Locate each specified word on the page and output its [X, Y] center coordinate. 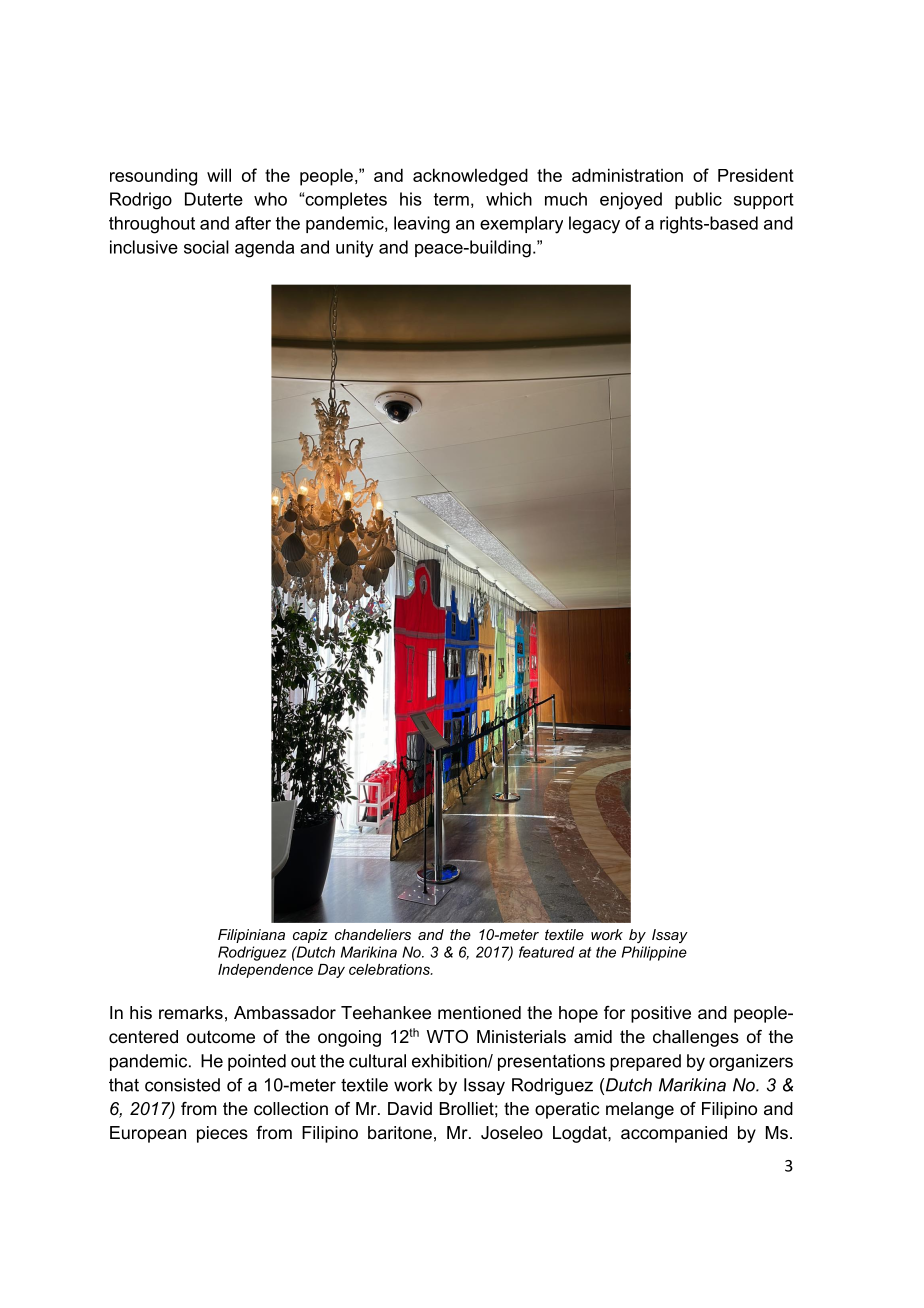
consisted [182, 1085]
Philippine [654, 953]
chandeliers [373, 934]
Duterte [214, 199]
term [451, 199]
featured [546, 952]
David [410, 1108]
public [698, 200]
